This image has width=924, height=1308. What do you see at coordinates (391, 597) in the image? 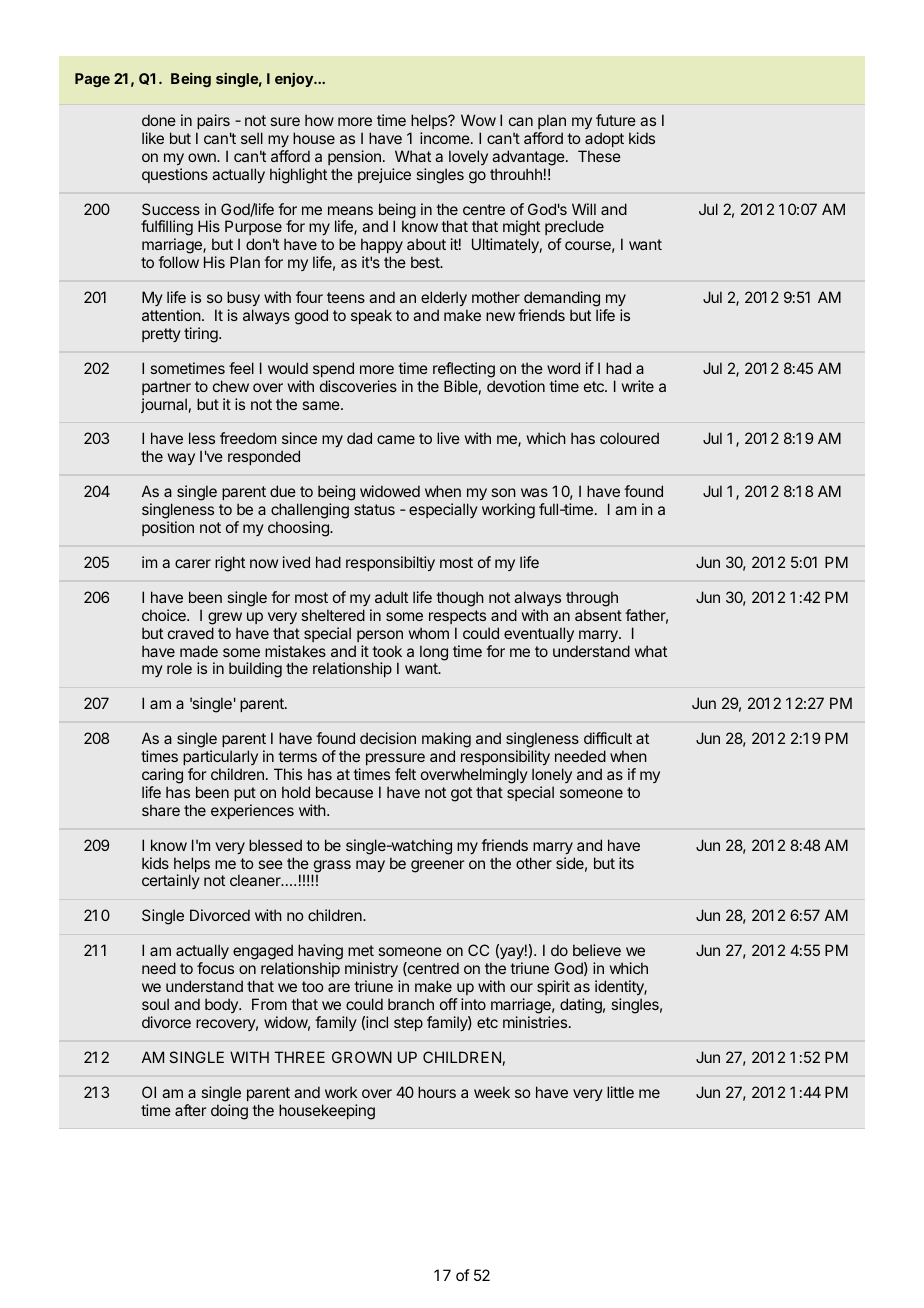
I see `adult` at bounding box center [391, 597].
